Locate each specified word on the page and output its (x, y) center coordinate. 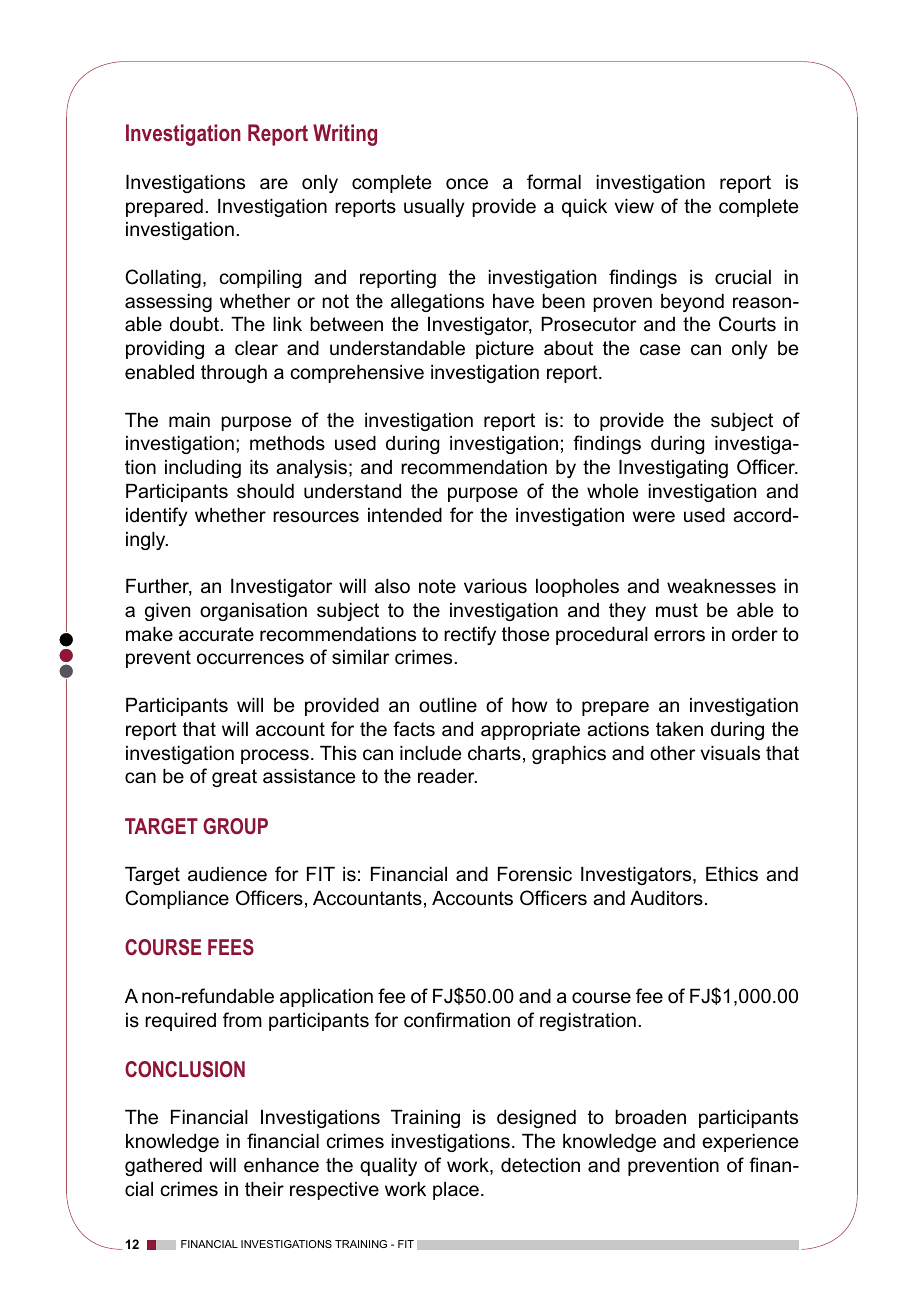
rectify (470, 635)
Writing (345, 135)
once (467, 184)
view (634, 206)
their (264, 1189)
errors (679, 636)
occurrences (250, 659)
